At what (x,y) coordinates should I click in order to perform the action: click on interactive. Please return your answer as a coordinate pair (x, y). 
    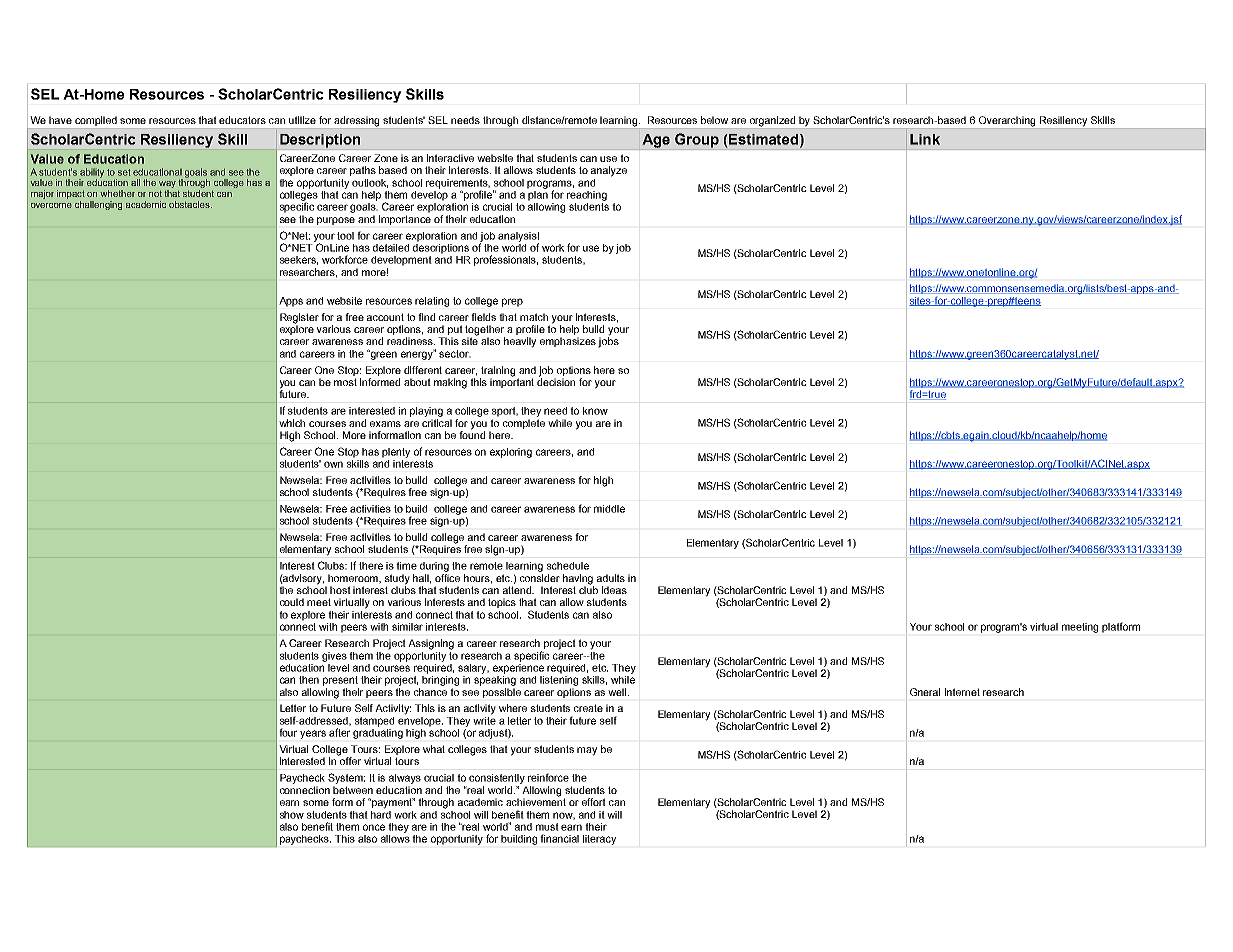
    Looking at the image, I should click on (450, 158).
